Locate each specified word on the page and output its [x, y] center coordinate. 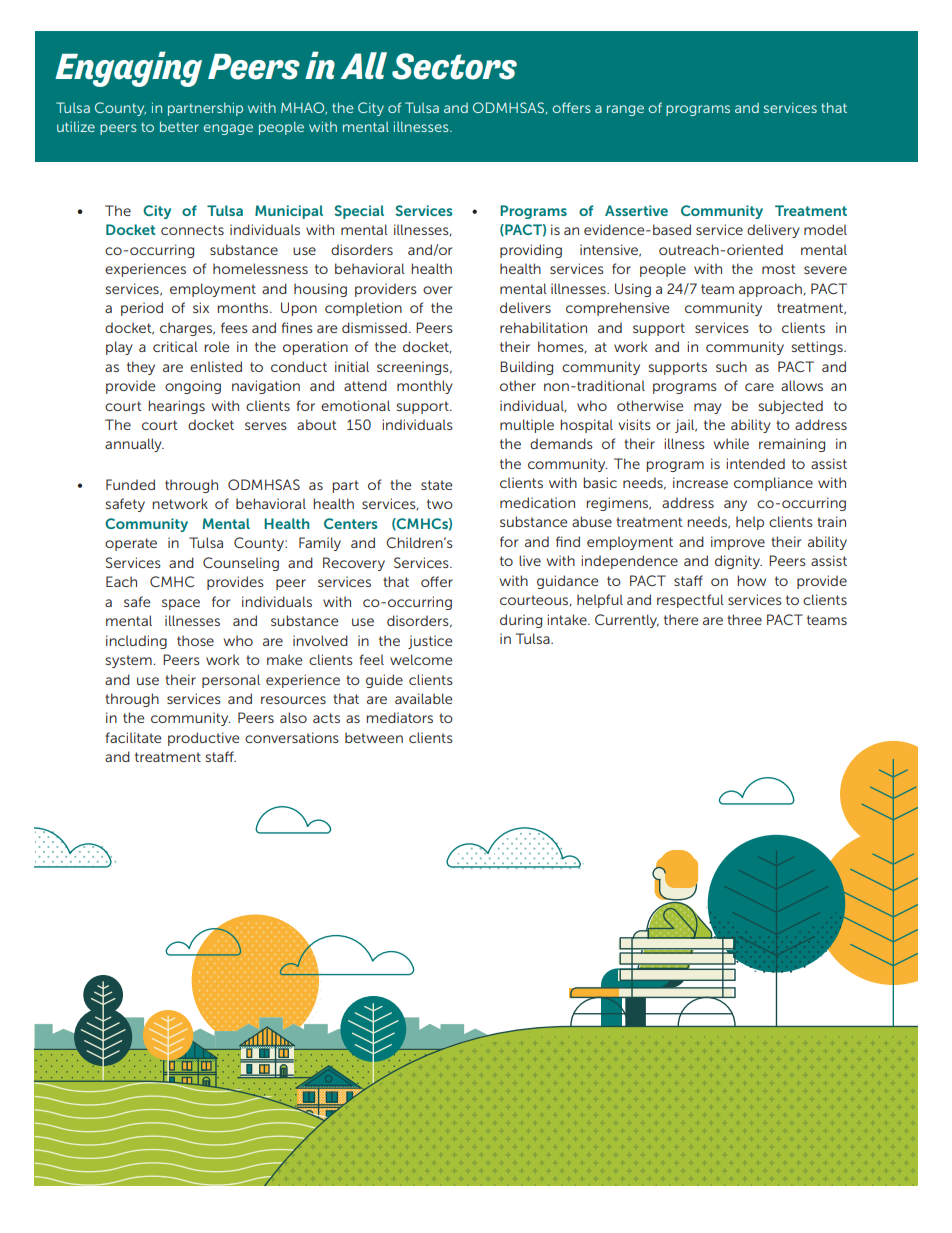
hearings [176, 407]
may [708, 408]
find [568, 541]
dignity [738, 562]
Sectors [454, 66]
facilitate [133, 737]
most [779, 269]
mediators [399, 717]
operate [131, 544]
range [625, 110]
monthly [425, 387]
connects [192, 230]
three [744, 619]
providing [531, 251]
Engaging [128, 69]
